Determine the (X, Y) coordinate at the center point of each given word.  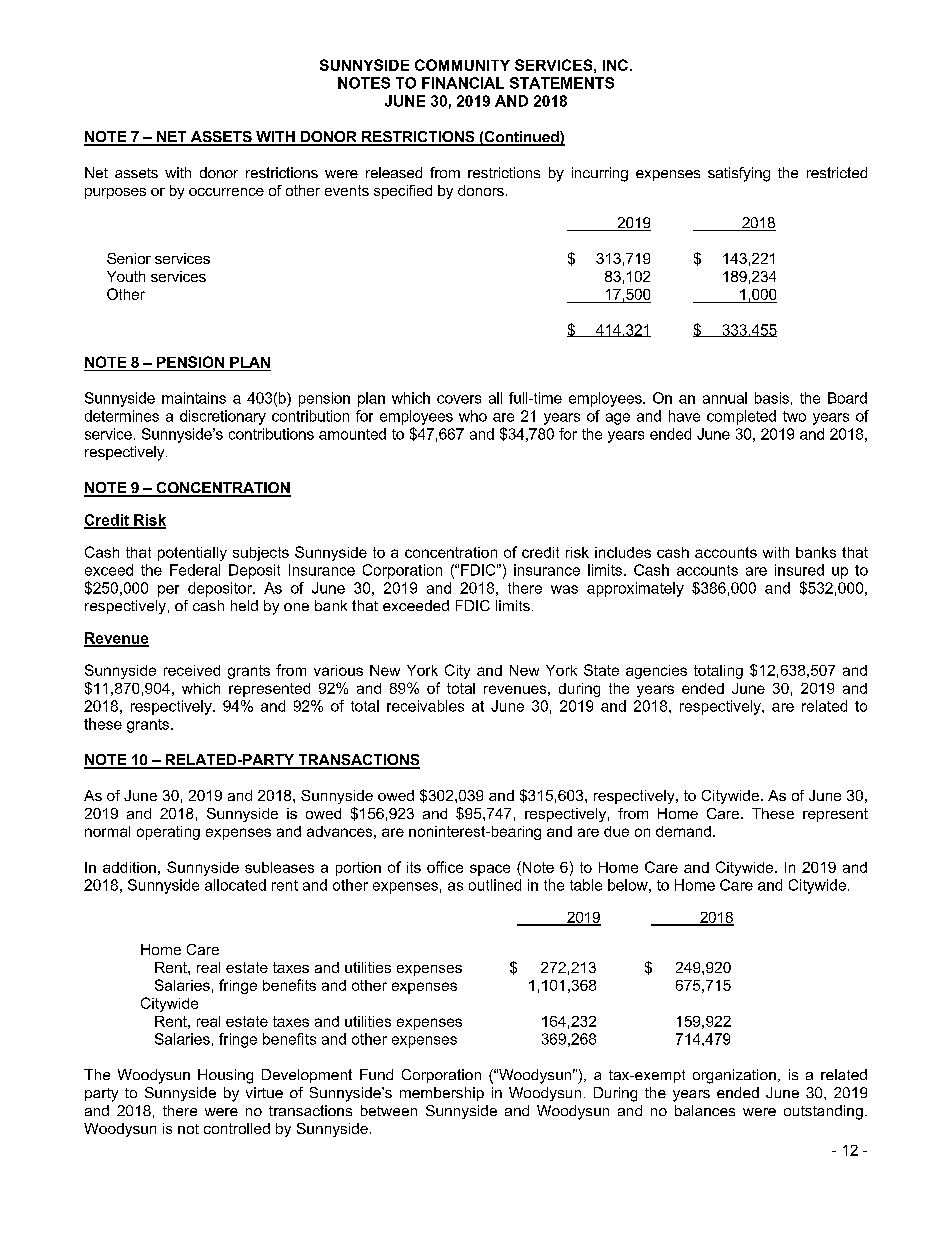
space (490, 870)
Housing (225, 1076)
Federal (195, 570)
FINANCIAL (463, 83)
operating (168, 833)
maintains (194, 398)
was (564, 589)
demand (683, 831)
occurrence (226, 192)
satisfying (739, 174)
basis (772, 398)
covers (459, 399)
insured (799, 570)
